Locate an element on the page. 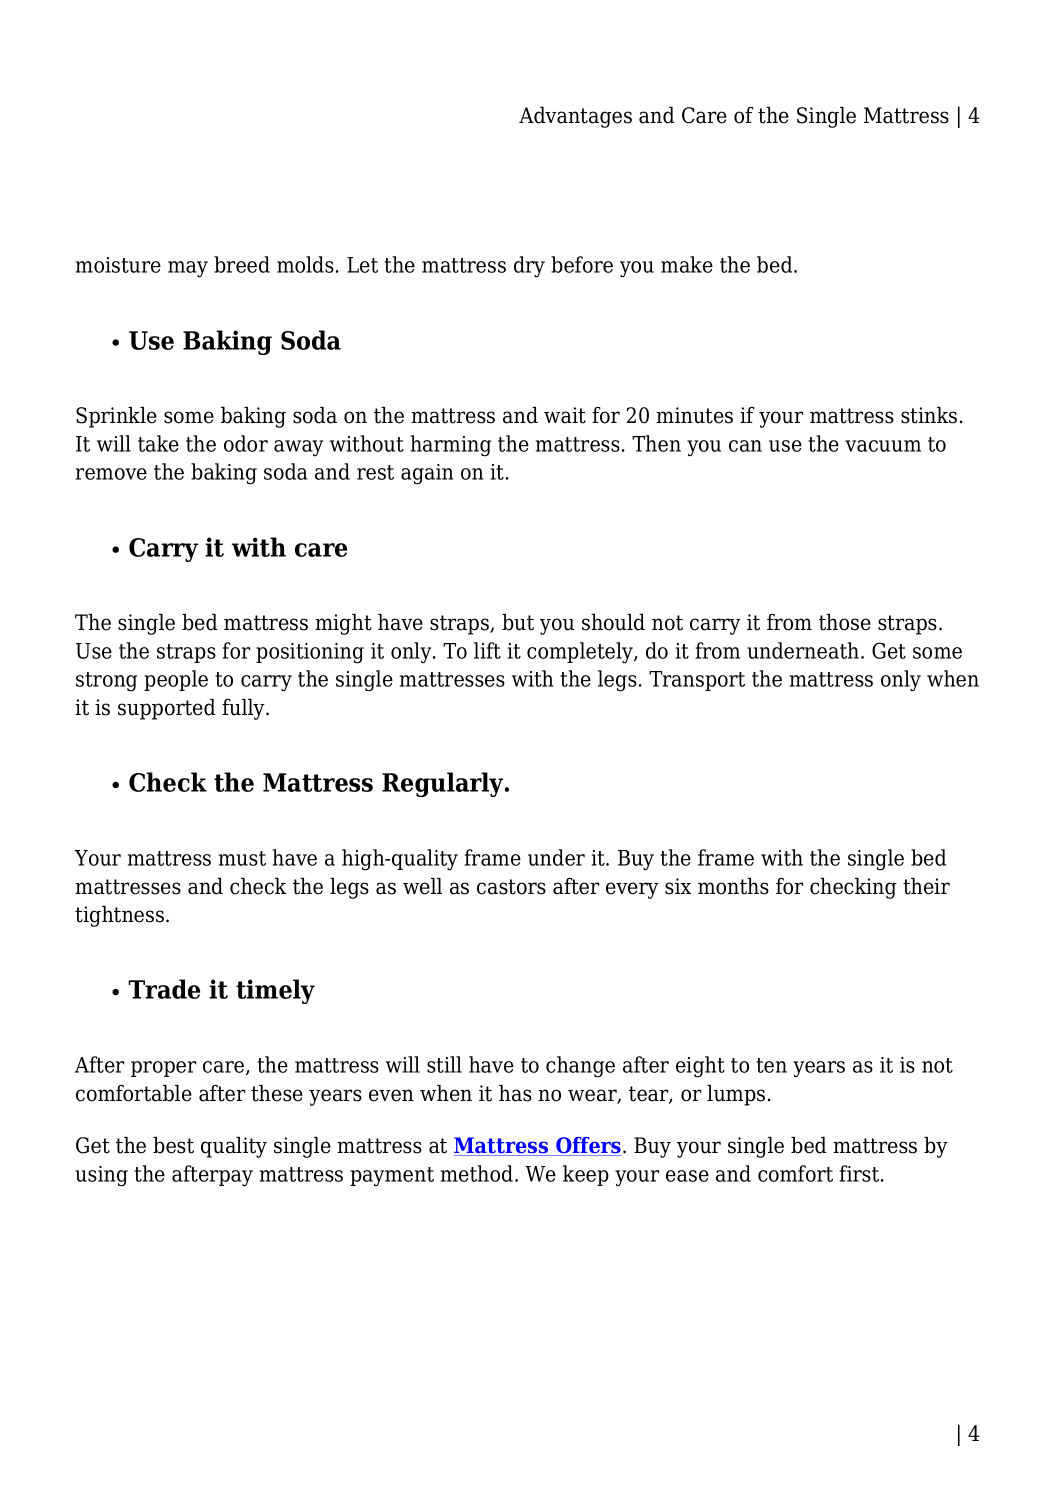  Advantages is located at coordinates (575, 117).
